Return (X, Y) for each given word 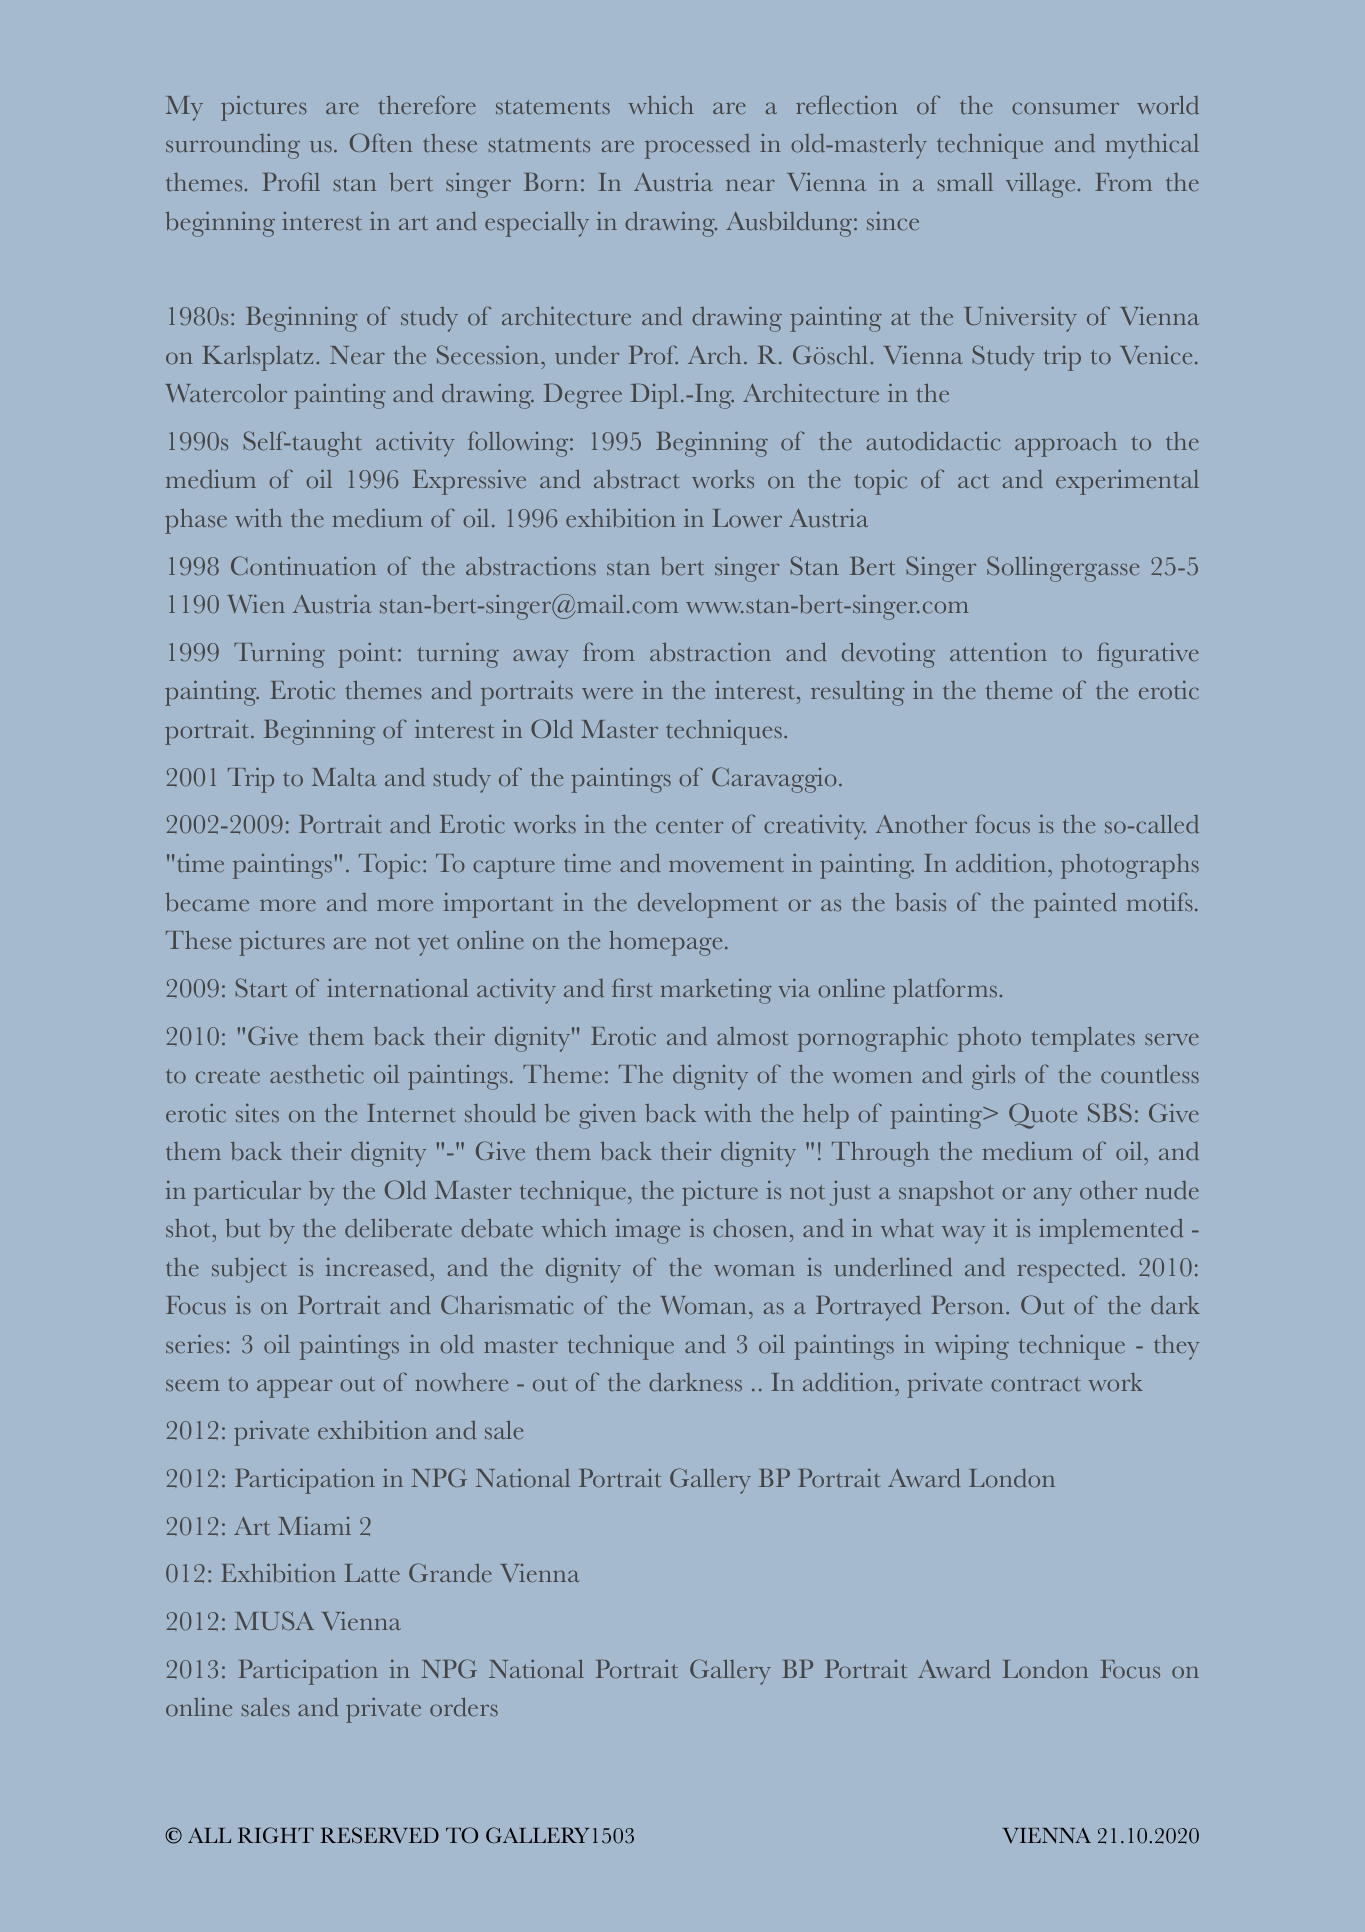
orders (464, 1707)
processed (697, 146)
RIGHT (276, 1835)
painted (1075, 905)
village (1040, 185)
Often (381, 143)
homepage (665, 943)
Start (261, 987)
